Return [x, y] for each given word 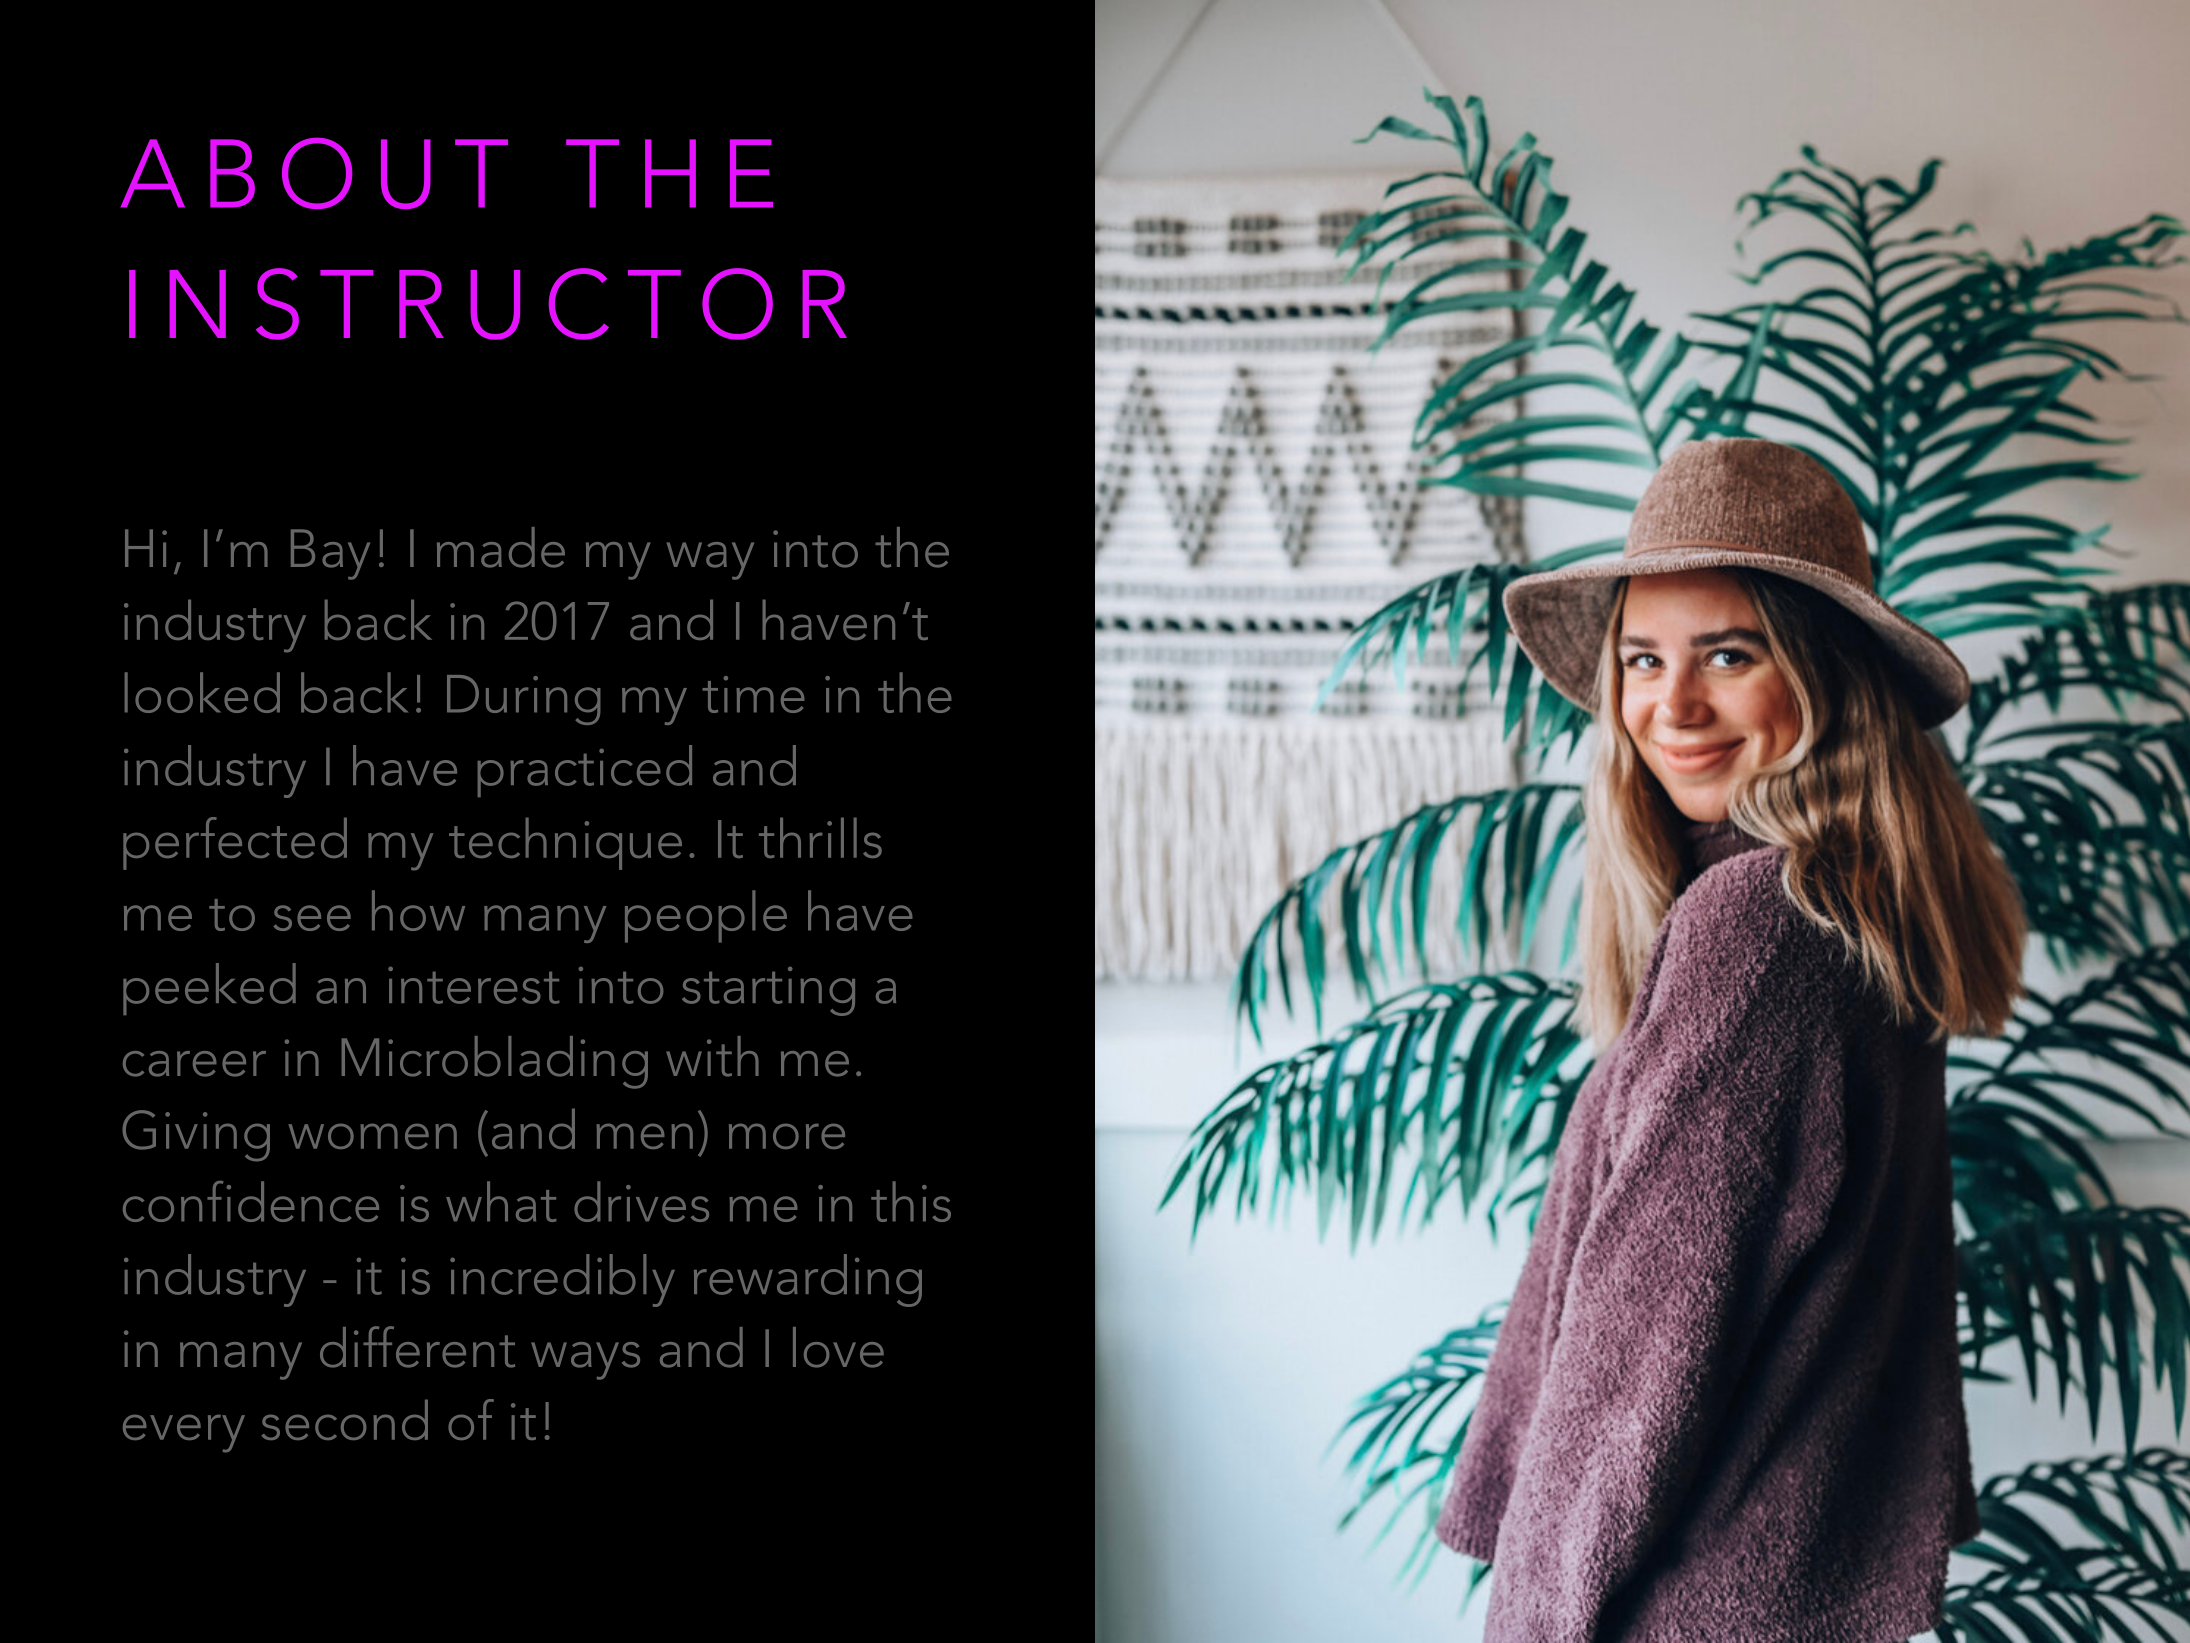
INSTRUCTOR [488, 304]
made [501, 547]
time [753, 694]
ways [585, 1361]
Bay [330, 554]
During [523, 700]
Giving [196, 1136]
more [787, 1136]
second [344, 1419]
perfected [235, 843]
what [501, 1201]
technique [565, 843]
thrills [820, 837]
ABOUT [314, 173]
